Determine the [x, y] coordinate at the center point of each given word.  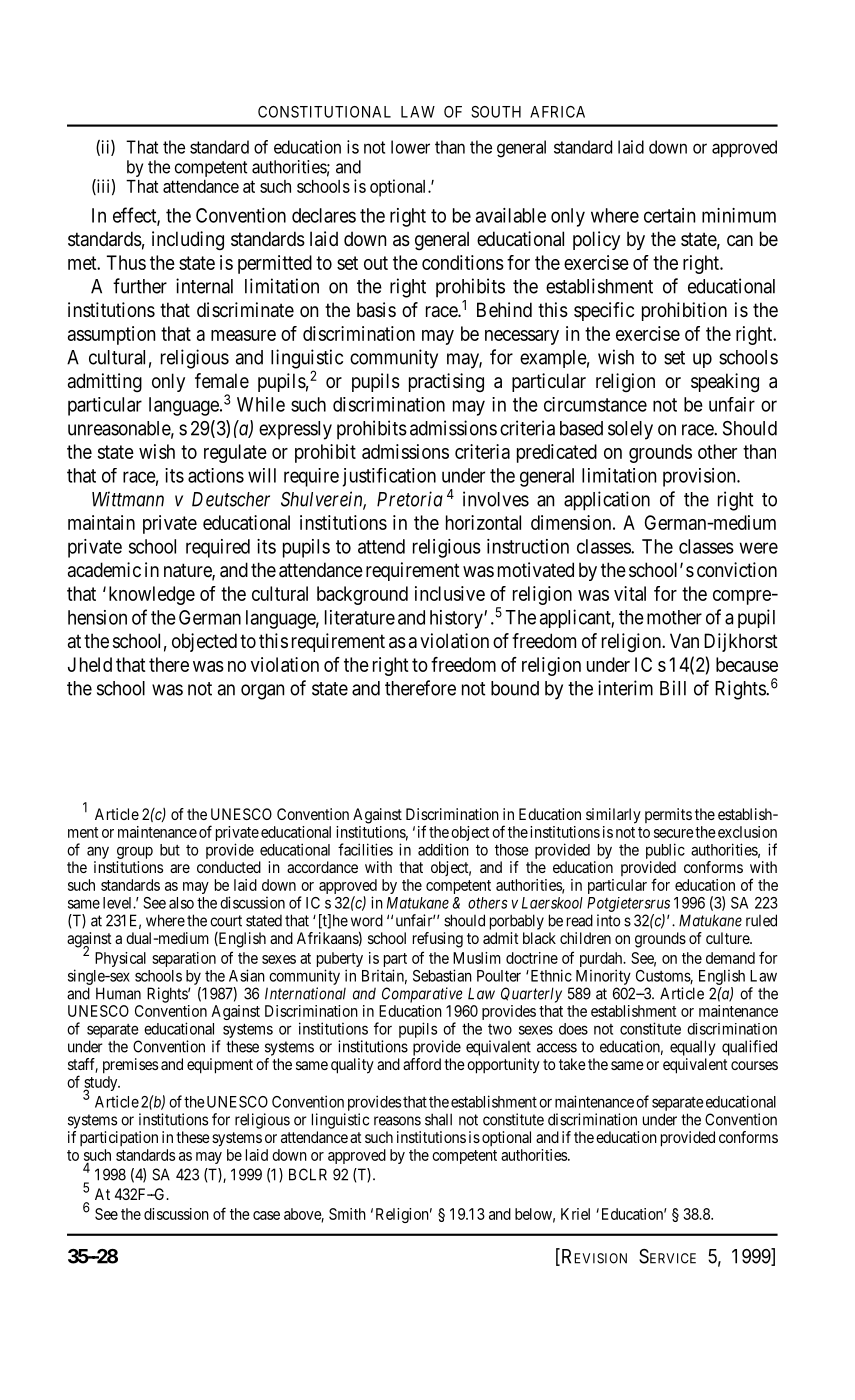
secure [674, 833]
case [266, 1215]
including [188, 240]
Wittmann [128, 499]
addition [443, 849]
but [170, 850]
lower [410, 147]
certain [669, 215]
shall [438, 1119]
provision [700, 477]
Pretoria [410, 499]
